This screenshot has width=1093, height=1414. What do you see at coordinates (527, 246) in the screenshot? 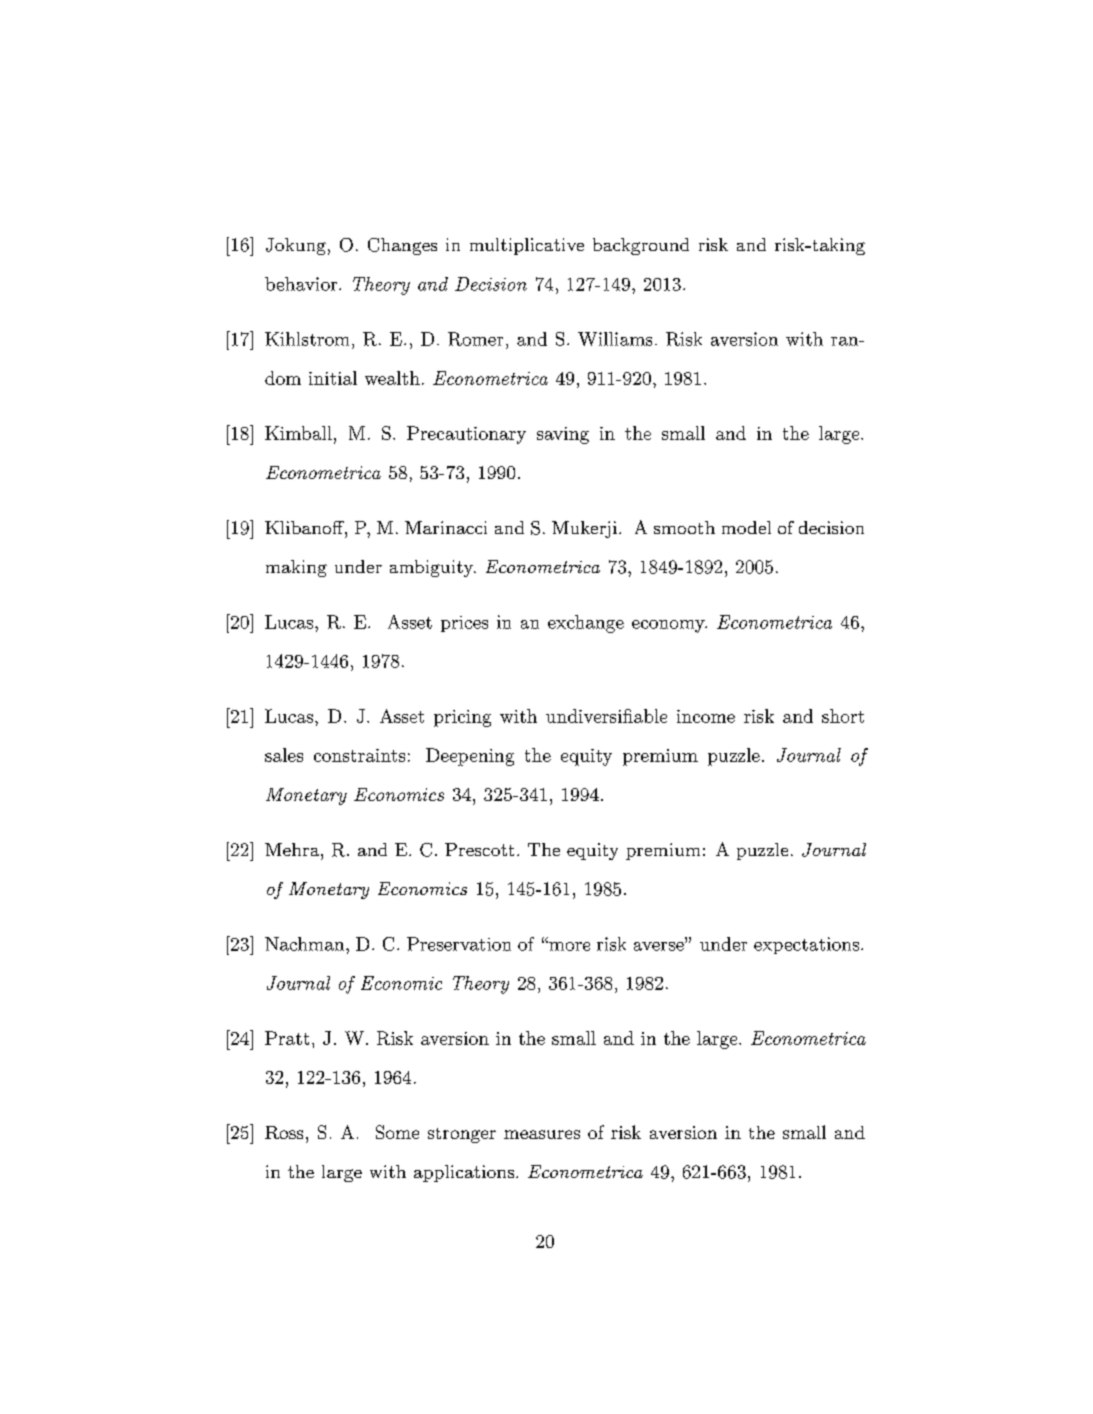
I see `multiplicative` at bounding box center [527, 246].
